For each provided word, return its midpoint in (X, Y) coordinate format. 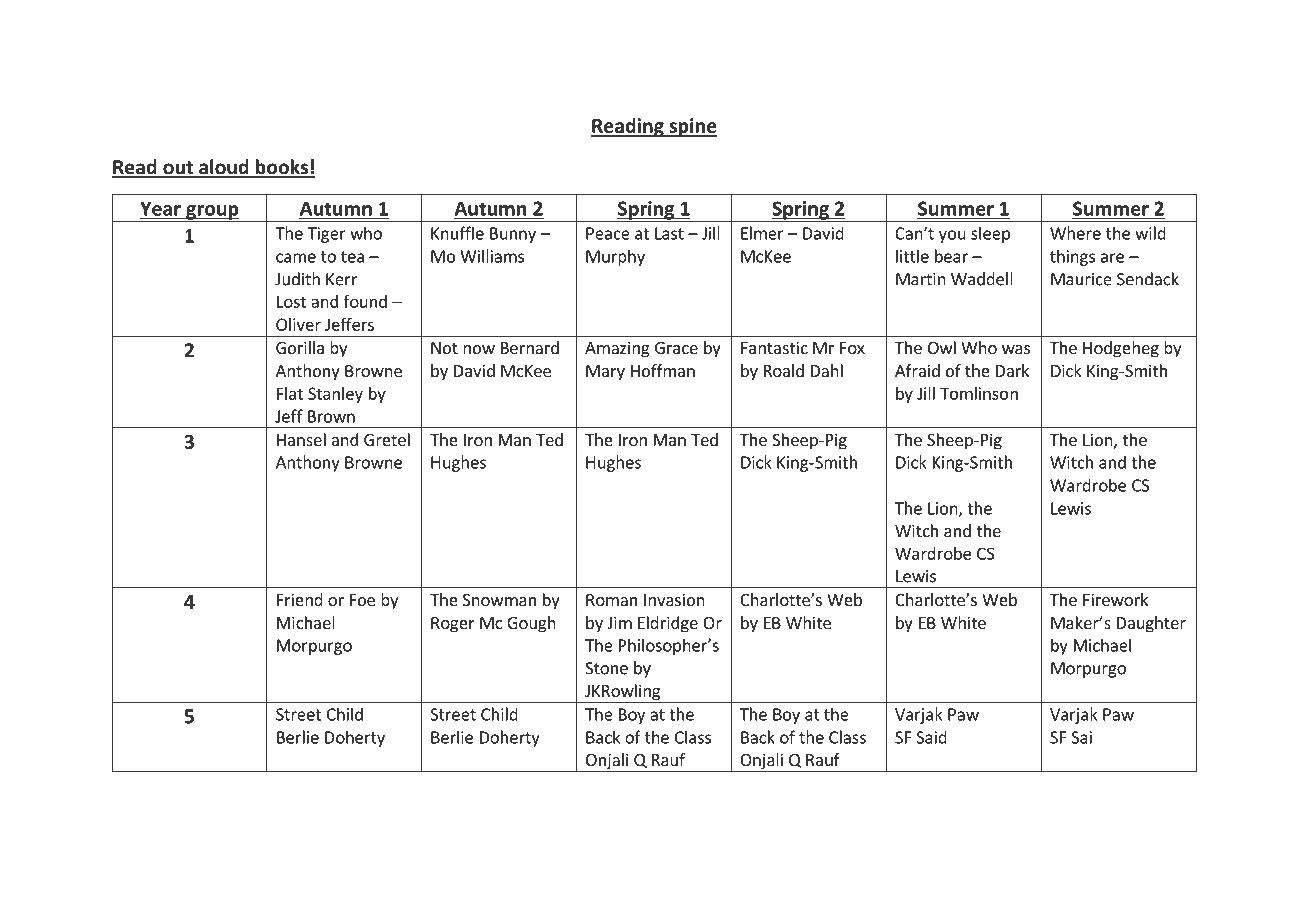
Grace (676, 348)
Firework (1115, 599)
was (1016, 349)
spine (692, 127)
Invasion (674, 599)
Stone (606, 668)
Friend (300, 599)
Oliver (298, 324)
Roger (453, 625)
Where (1075, 233)
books (282, 168)
